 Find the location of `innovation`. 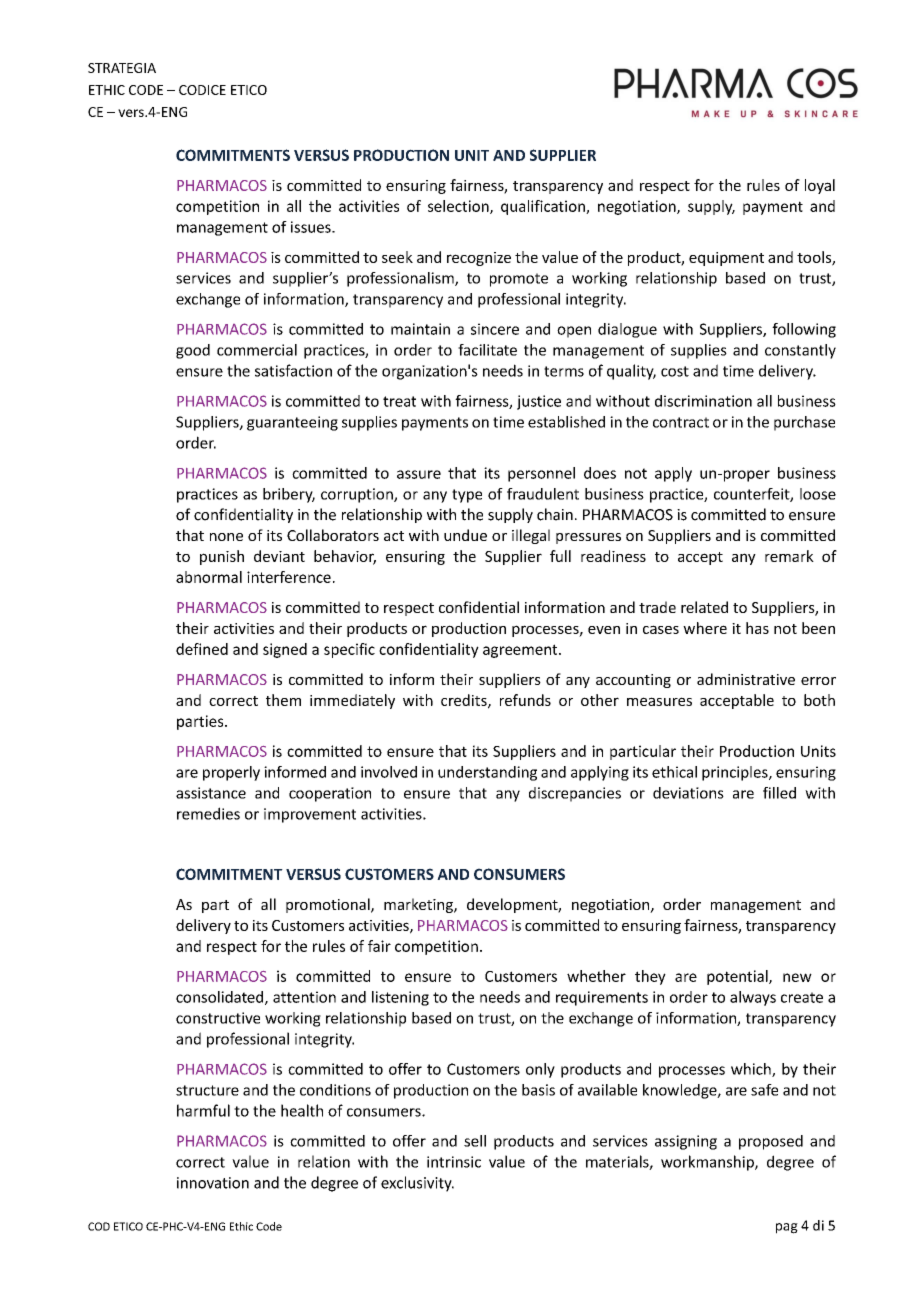

innovation is located at coordinates (213, 1183).
